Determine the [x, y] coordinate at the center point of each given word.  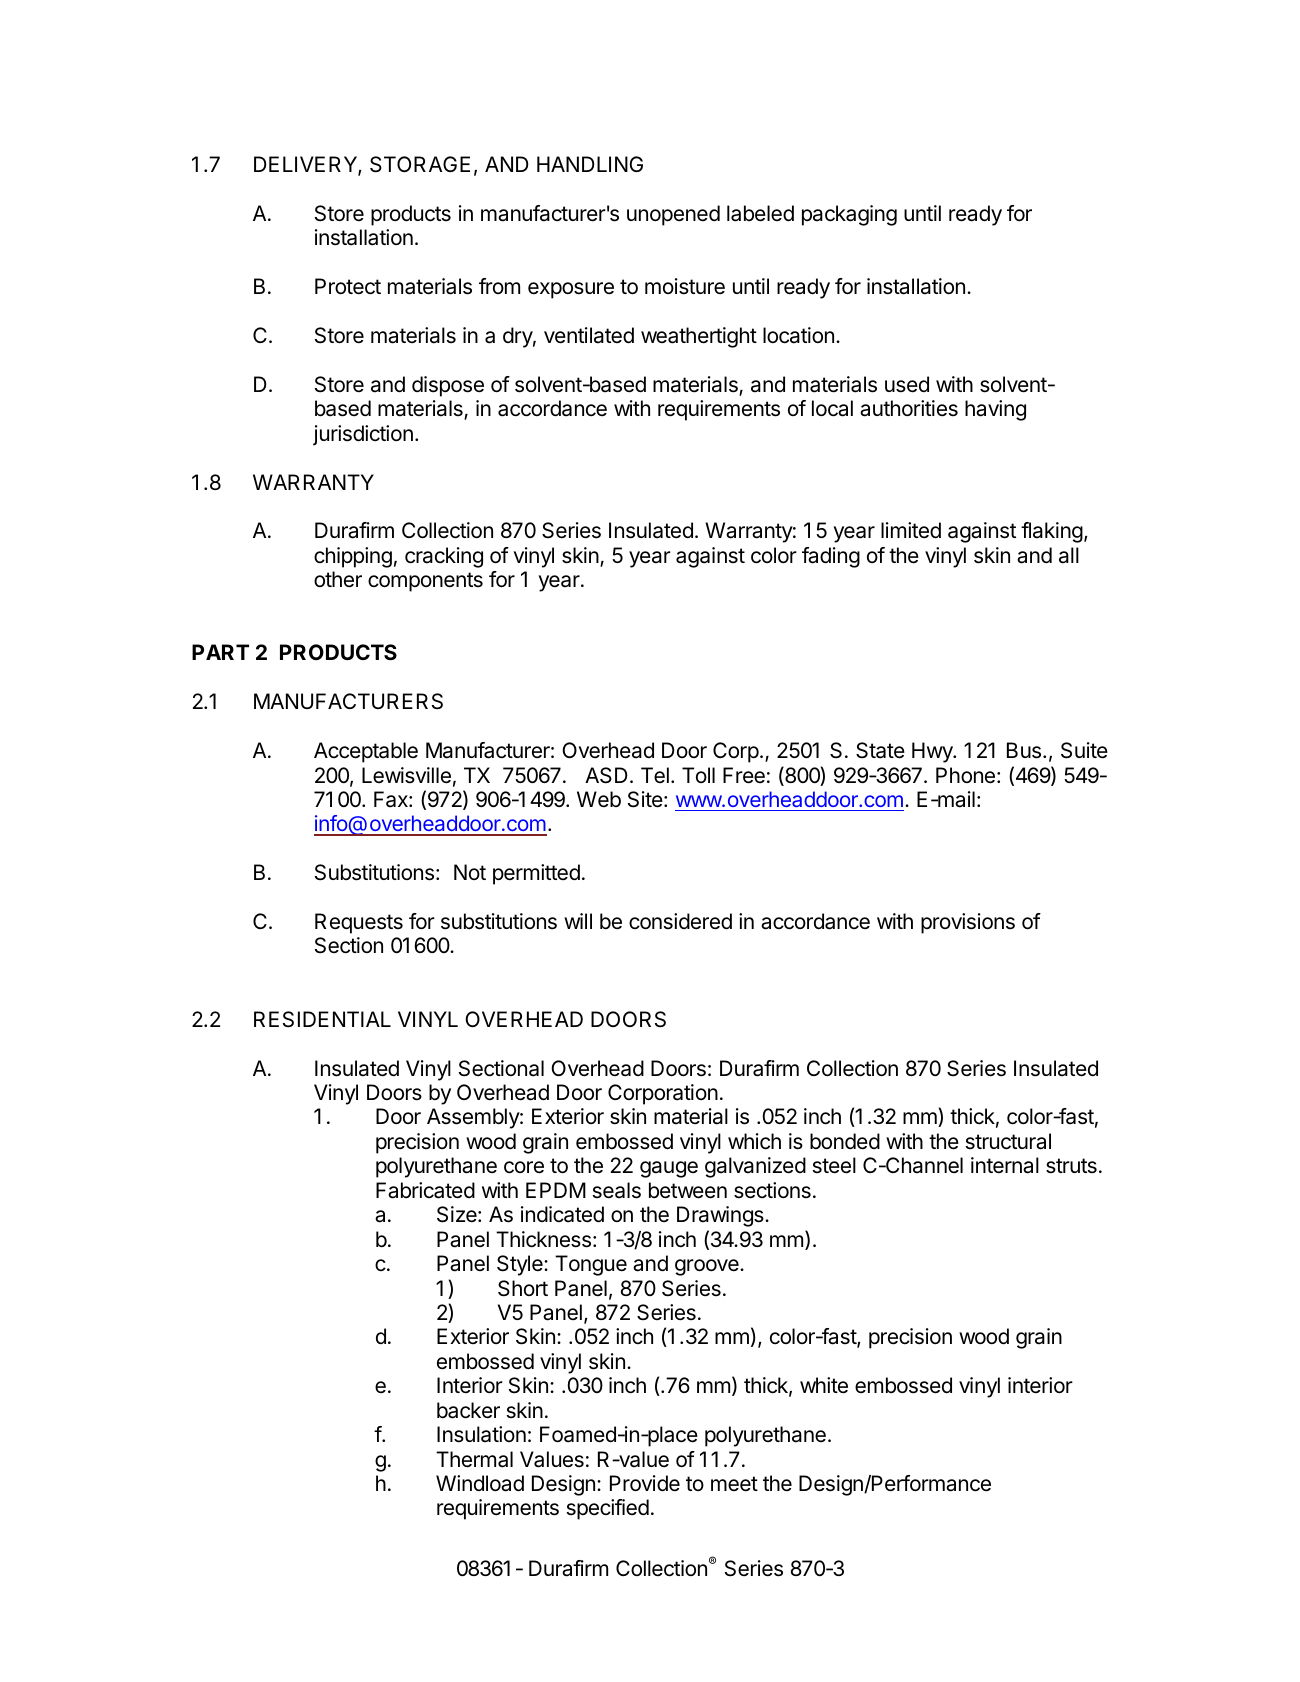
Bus [1025, 750]
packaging [849, 215]
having [995, 410]
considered [680, 921]
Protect [348, 286]
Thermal [474, 1459]
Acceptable [366, 752]
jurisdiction [363, 435]
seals [617, 1190]
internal [1005, 1165]
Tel [655, 775]
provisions [968, 923]
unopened [673, 215]
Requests [359, 923]
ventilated [589, 335]
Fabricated [425, 1190]
